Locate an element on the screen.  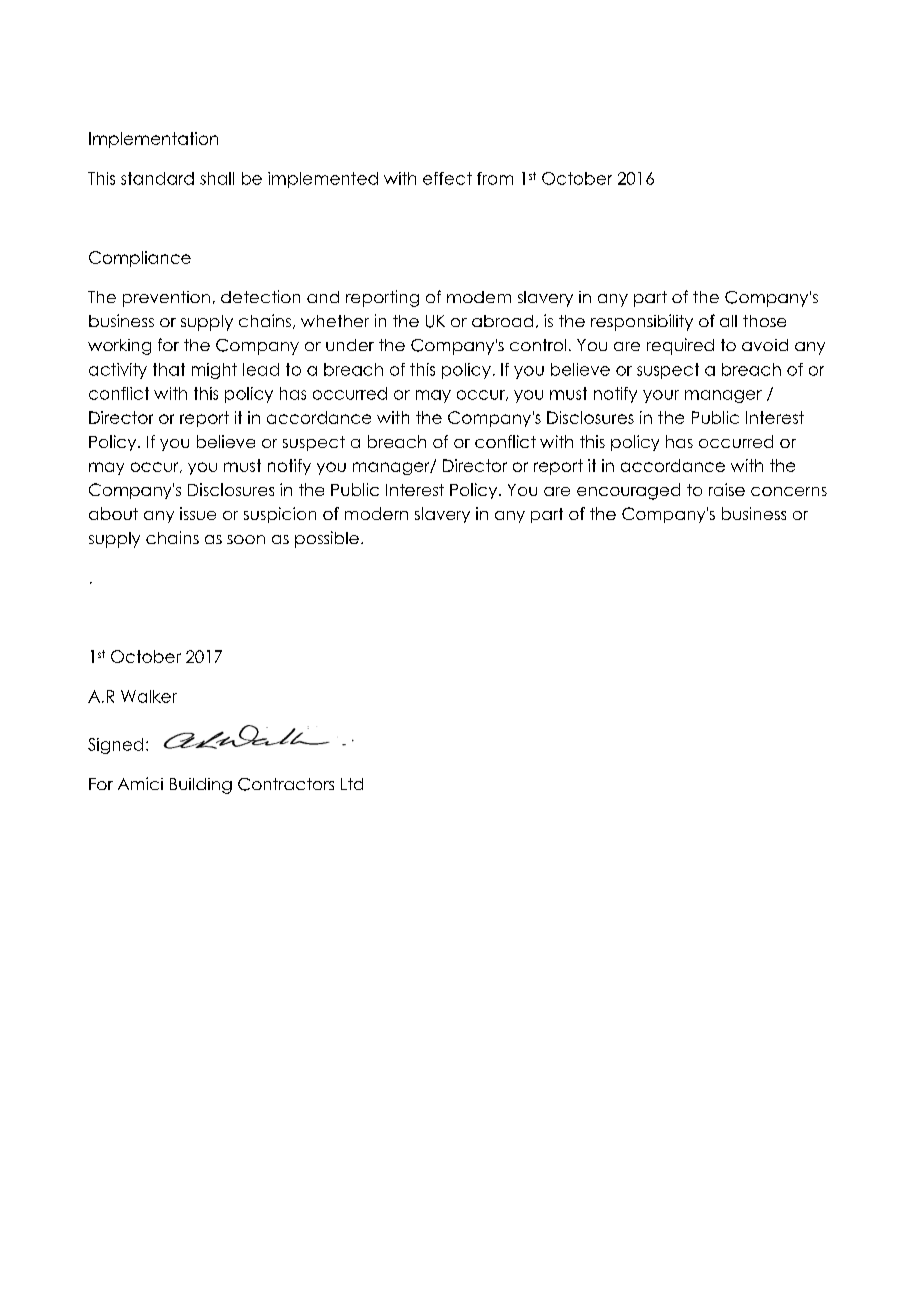
raise is located at coordinates (727, 489).
